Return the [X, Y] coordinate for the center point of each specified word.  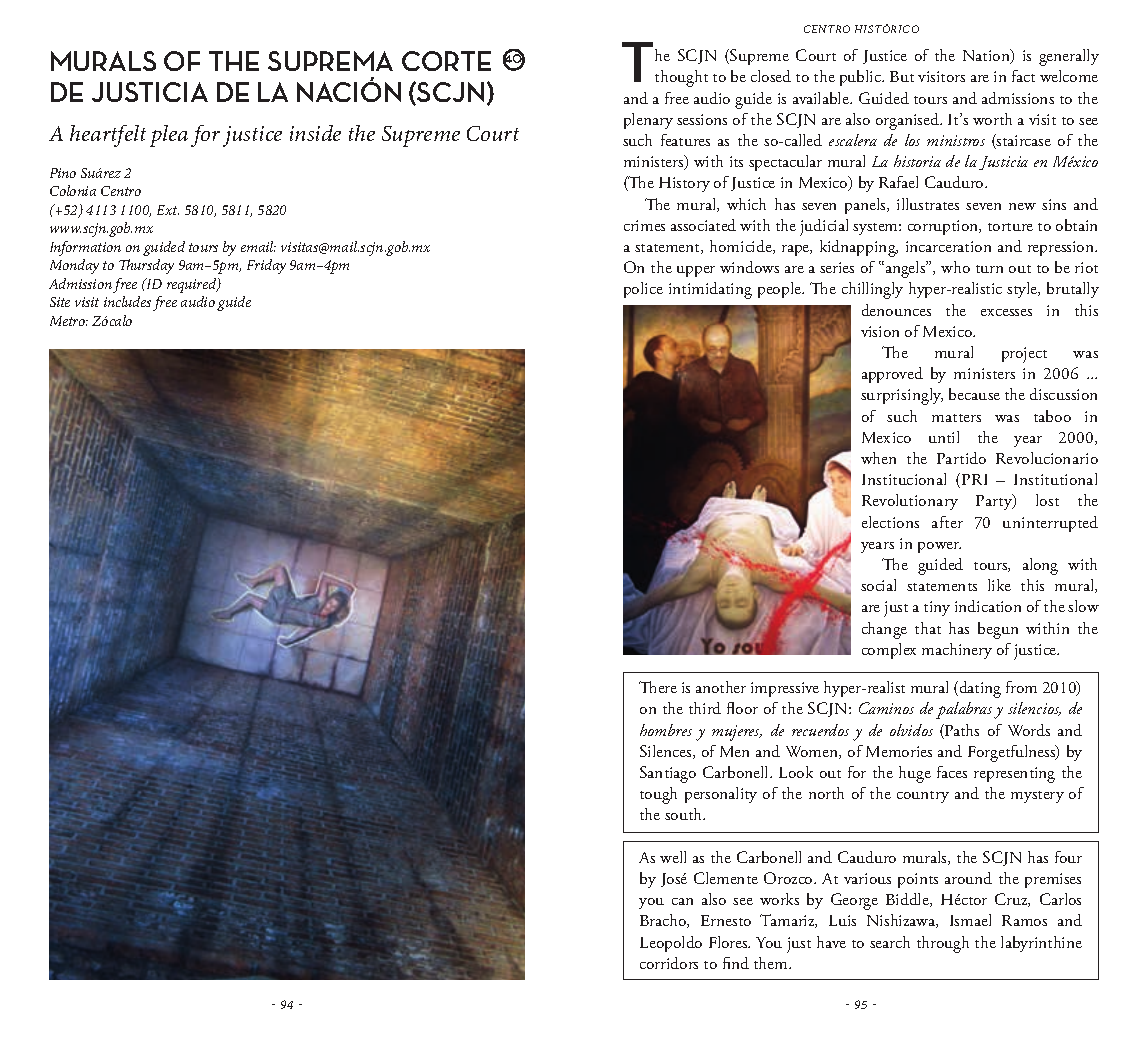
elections [890, 522]
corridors [669, 963]
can [682, 901]
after [947, 522]
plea [169, 136]
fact [1023, 76]
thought [681, 78]
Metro [69, 321]
